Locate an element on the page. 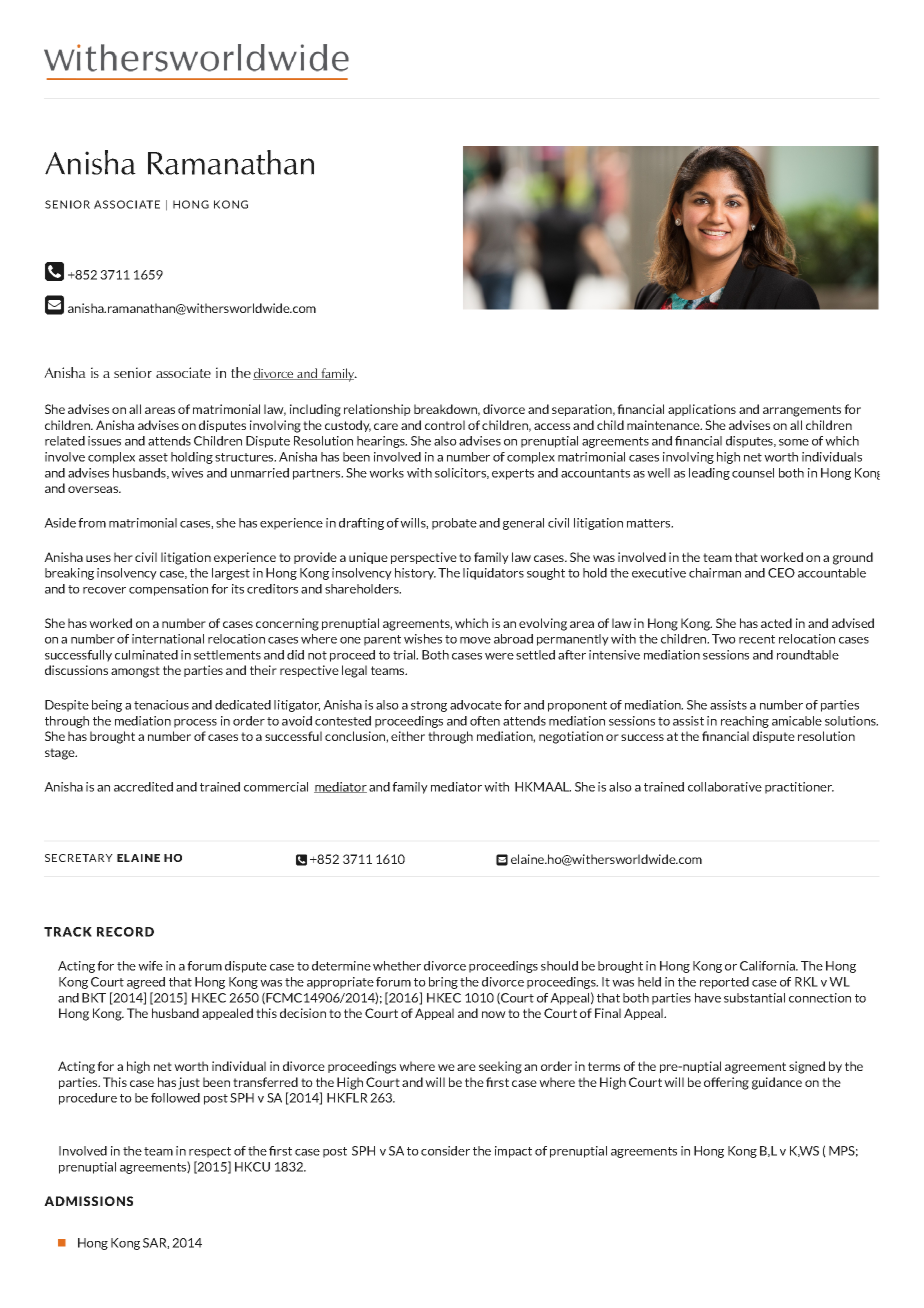  control is located at coordinates (445, 425).
